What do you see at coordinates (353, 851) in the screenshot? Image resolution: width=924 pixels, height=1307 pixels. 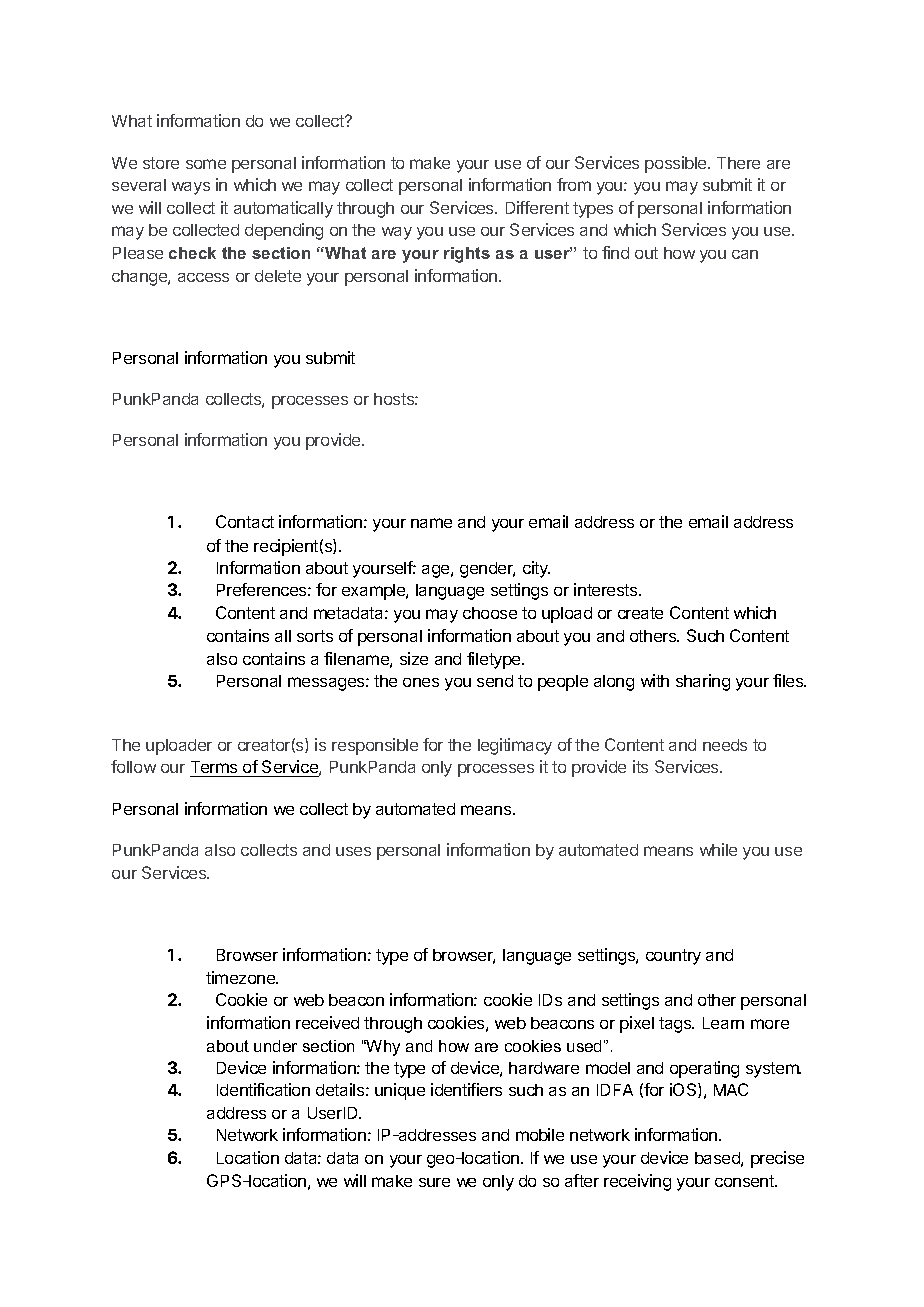 I see `uses` at bounding box center [353, 851].
